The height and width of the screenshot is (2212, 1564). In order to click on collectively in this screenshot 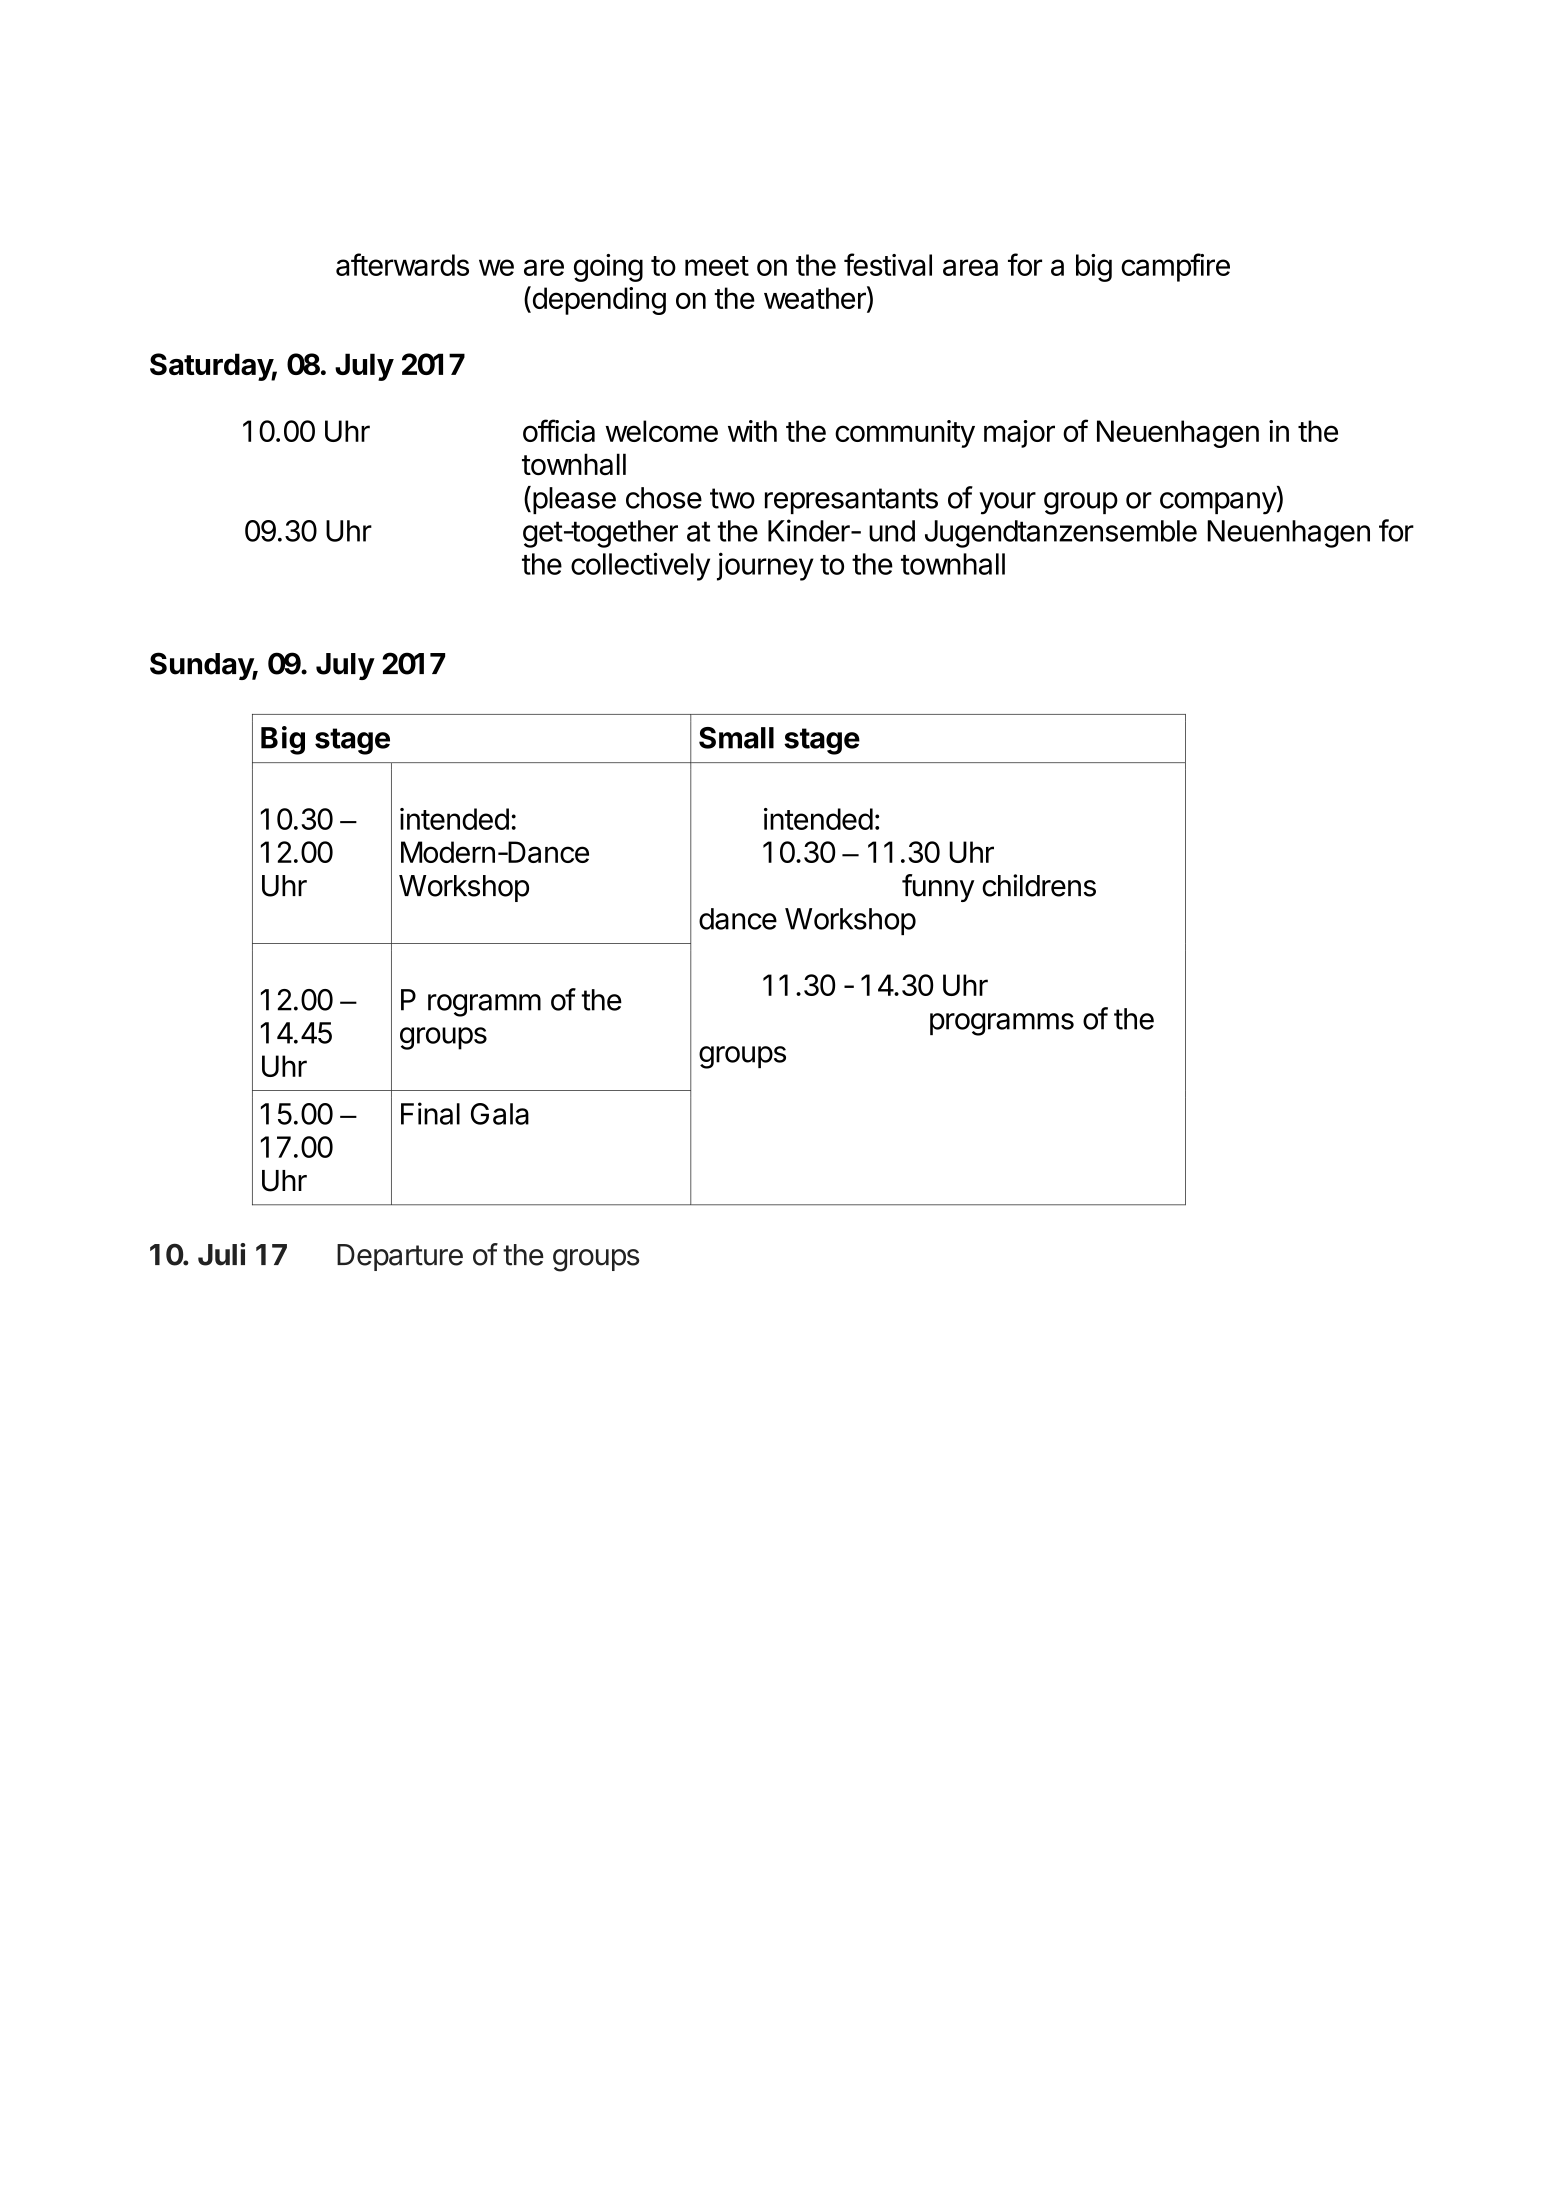, I will do `click(640, 566)`.
